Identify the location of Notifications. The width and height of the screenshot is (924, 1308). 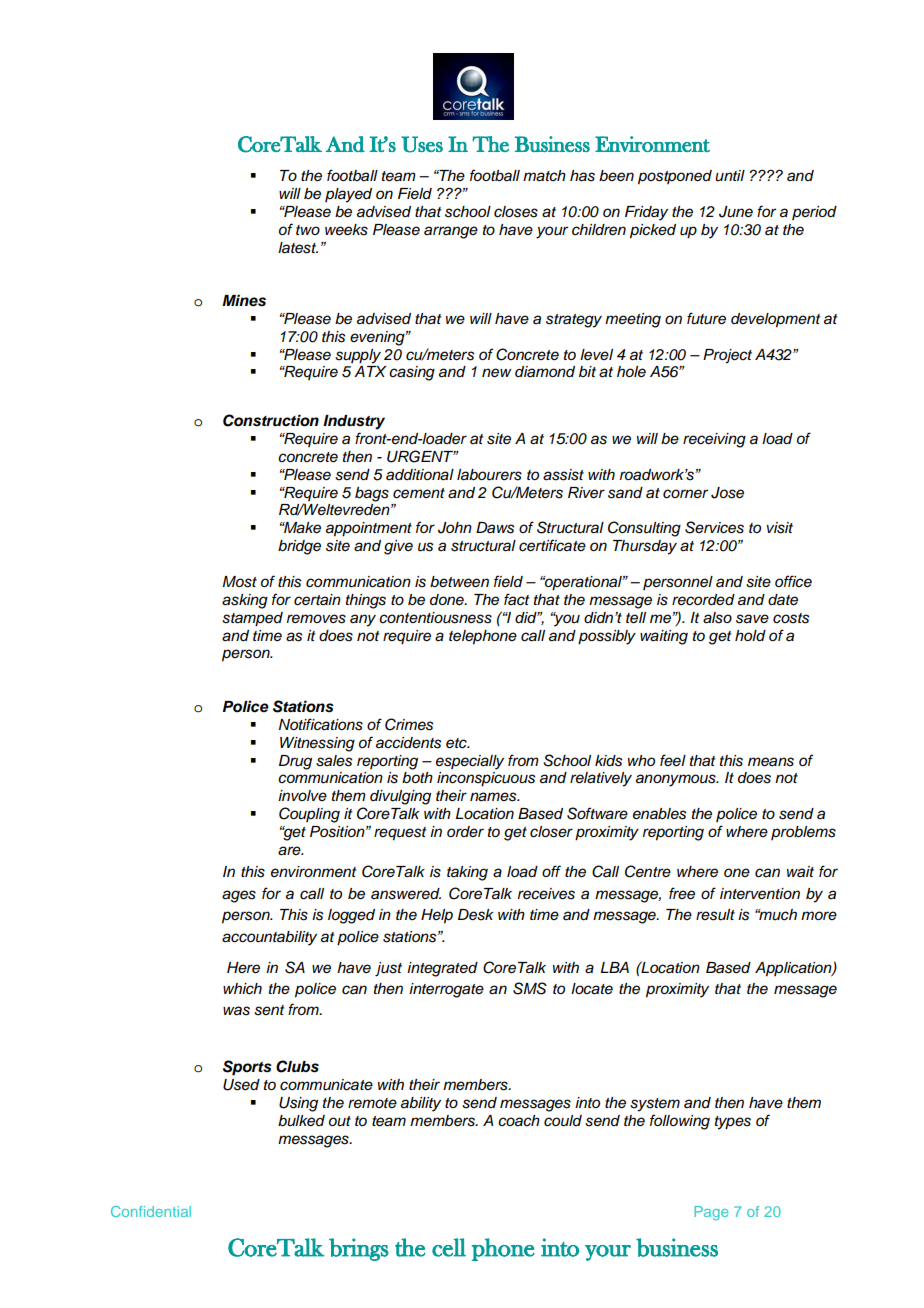
(321, 724).
